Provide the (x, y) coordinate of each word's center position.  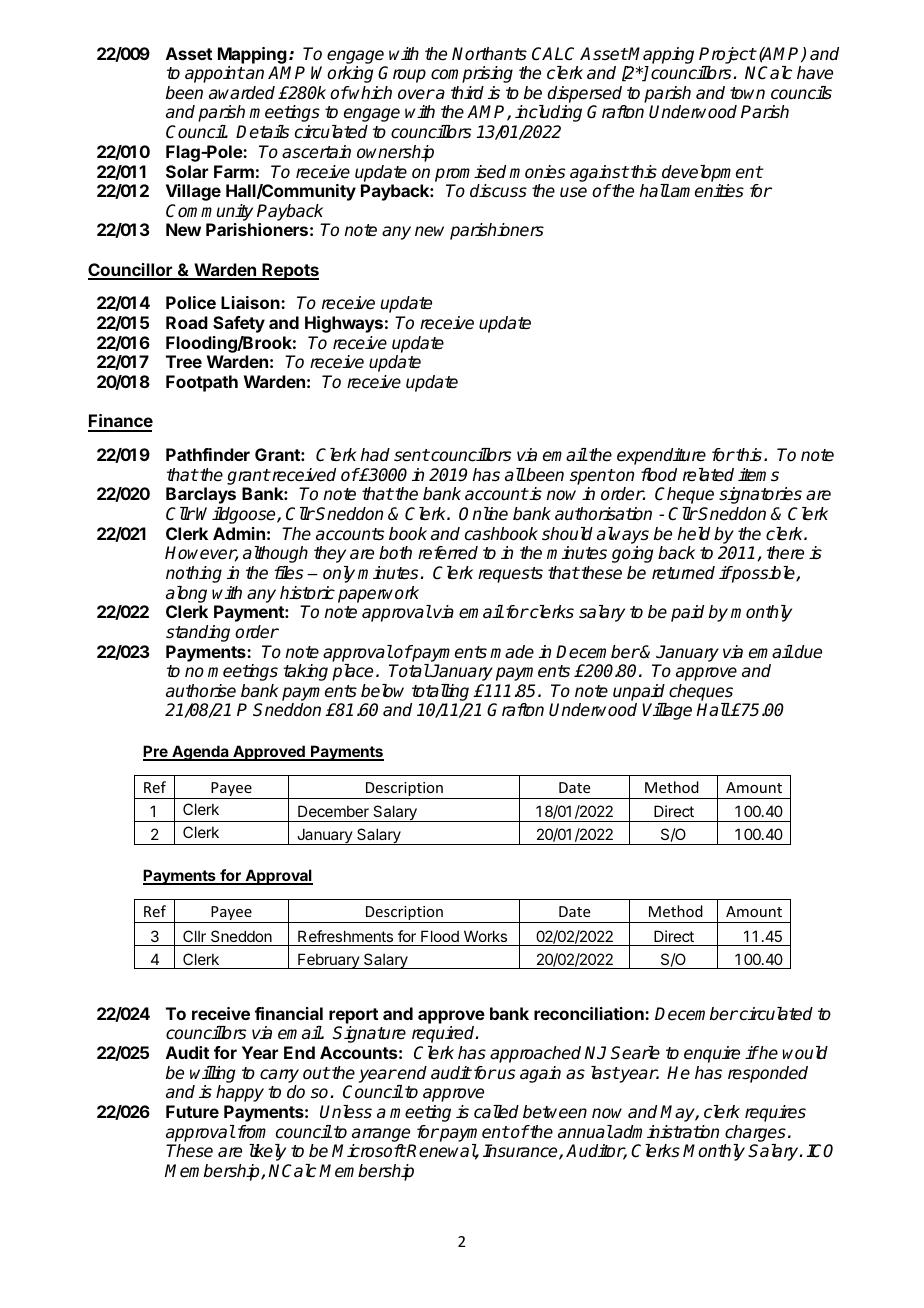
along (186, 594)
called (496, 1112)
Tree (184, 361)
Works (485, 936)
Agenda (200, 753)
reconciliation (590, 1013)
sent (412, 455)
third (467, 92)
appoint (215, 74)
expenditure (661, 456)
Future (192, 1111)
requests (510, 575)
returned (683, 573)
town (747, 93)
